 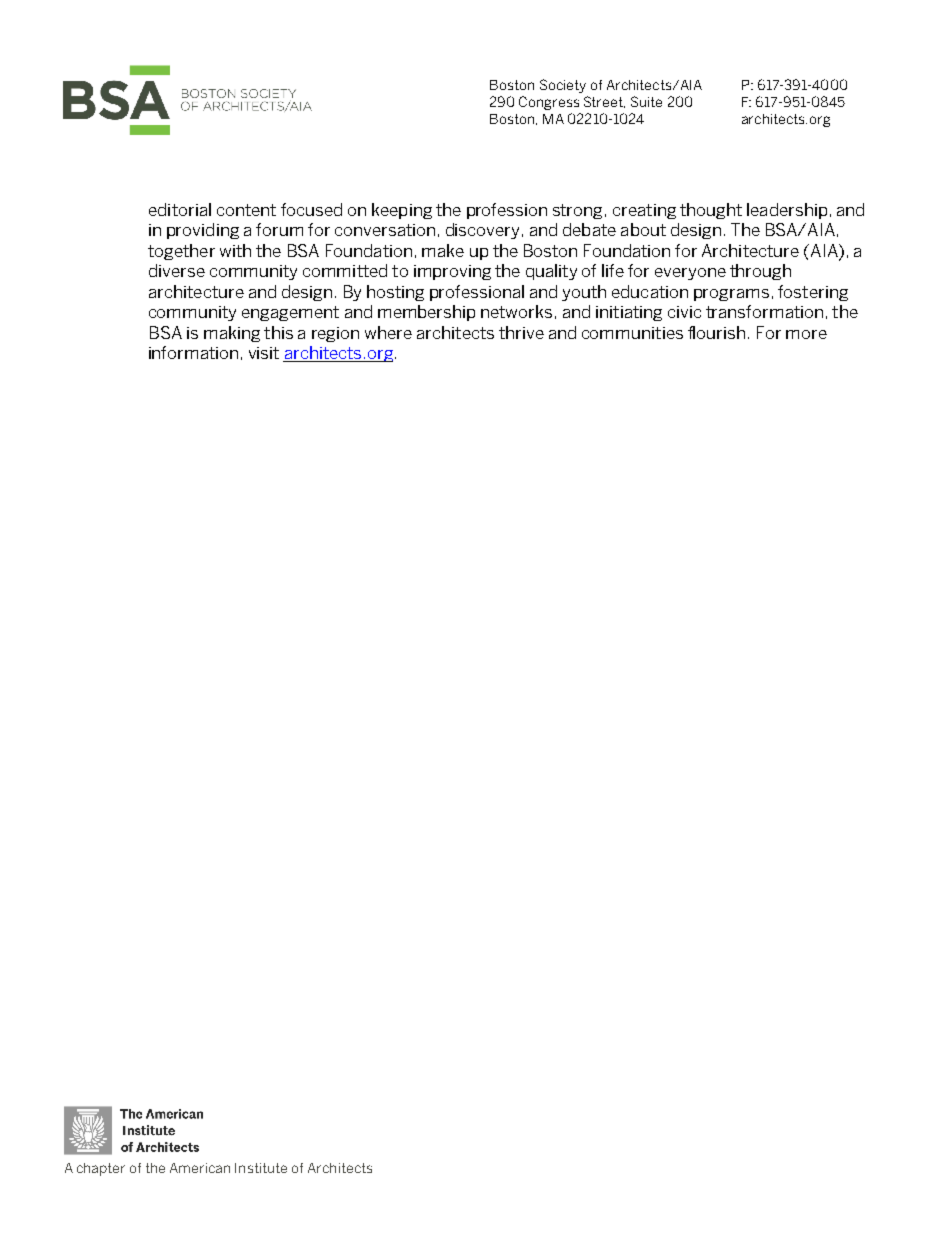 I want to click on visit, so click(x=264, y=353).
